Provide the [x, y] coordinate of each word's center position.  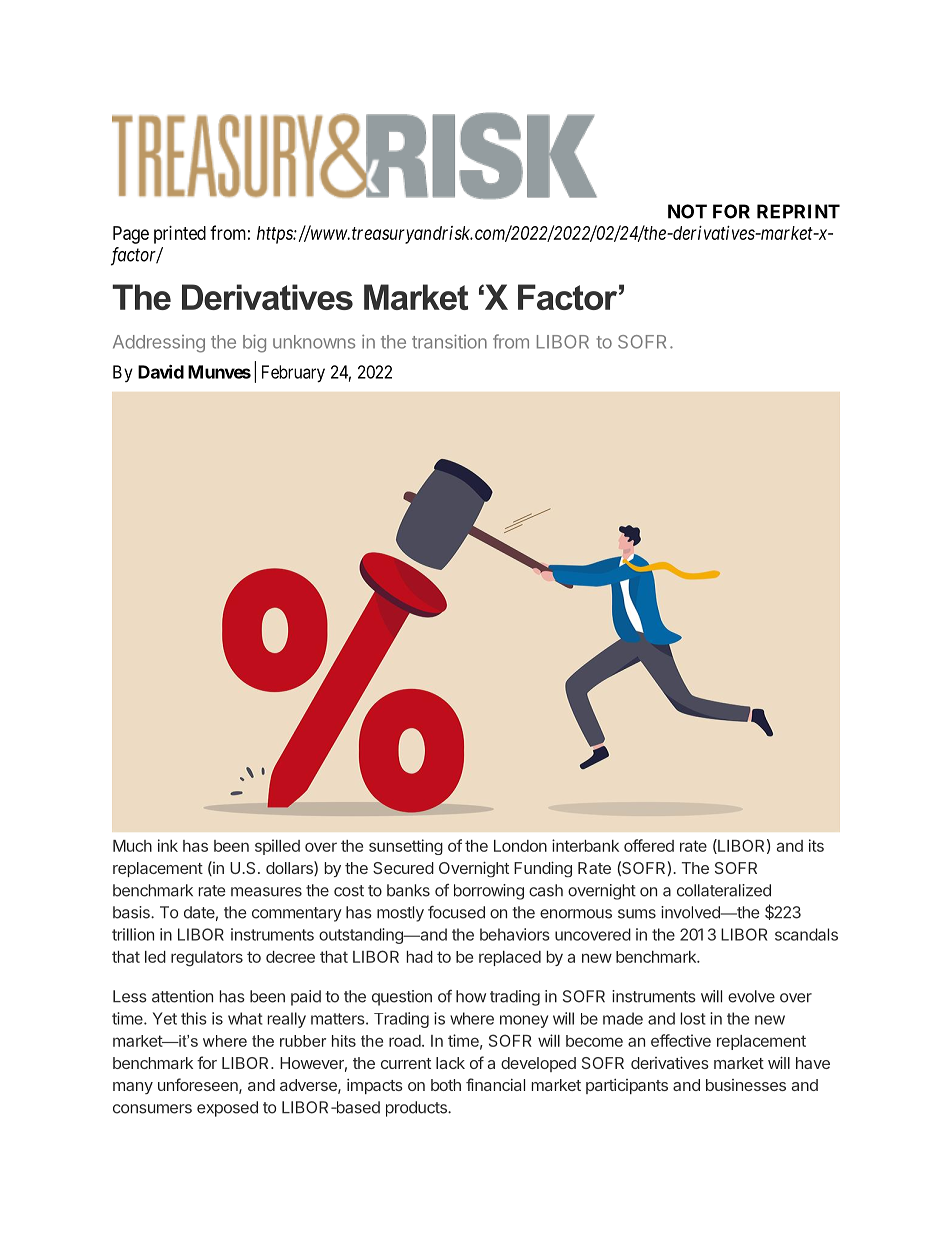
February [293, 374]
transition [449, 341]
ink [168, 845]
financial [495, 1084]
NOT [687, 211]
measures [266, 892]
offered [649, 845]
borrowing [489, 892]
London [520, 846]
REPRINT [798, 211]
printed [180, 235]
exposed [227, 1109]
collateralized [724, 890]
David [161, 372]
